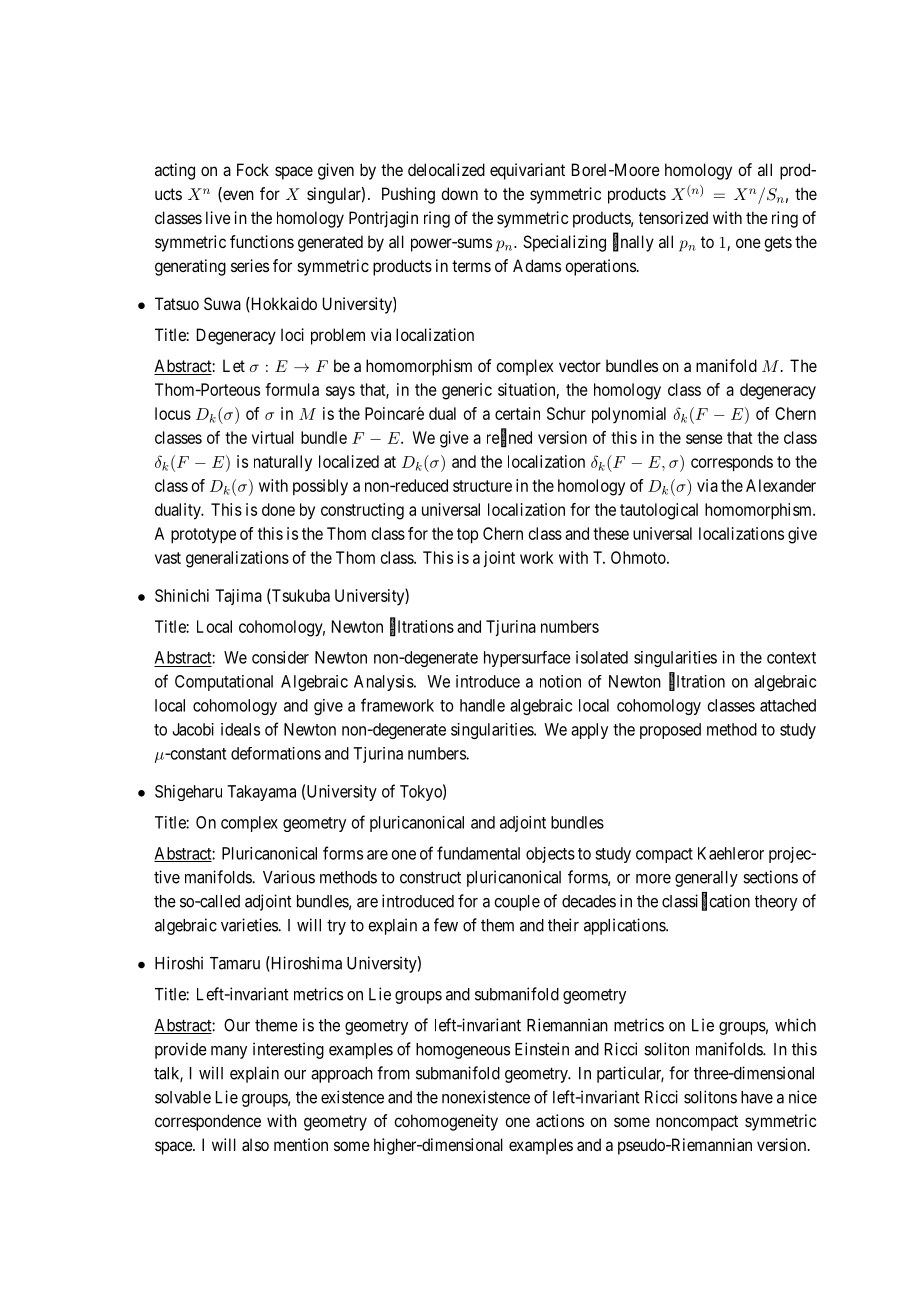  I want to click on correspondence, so click(208, 1122).
